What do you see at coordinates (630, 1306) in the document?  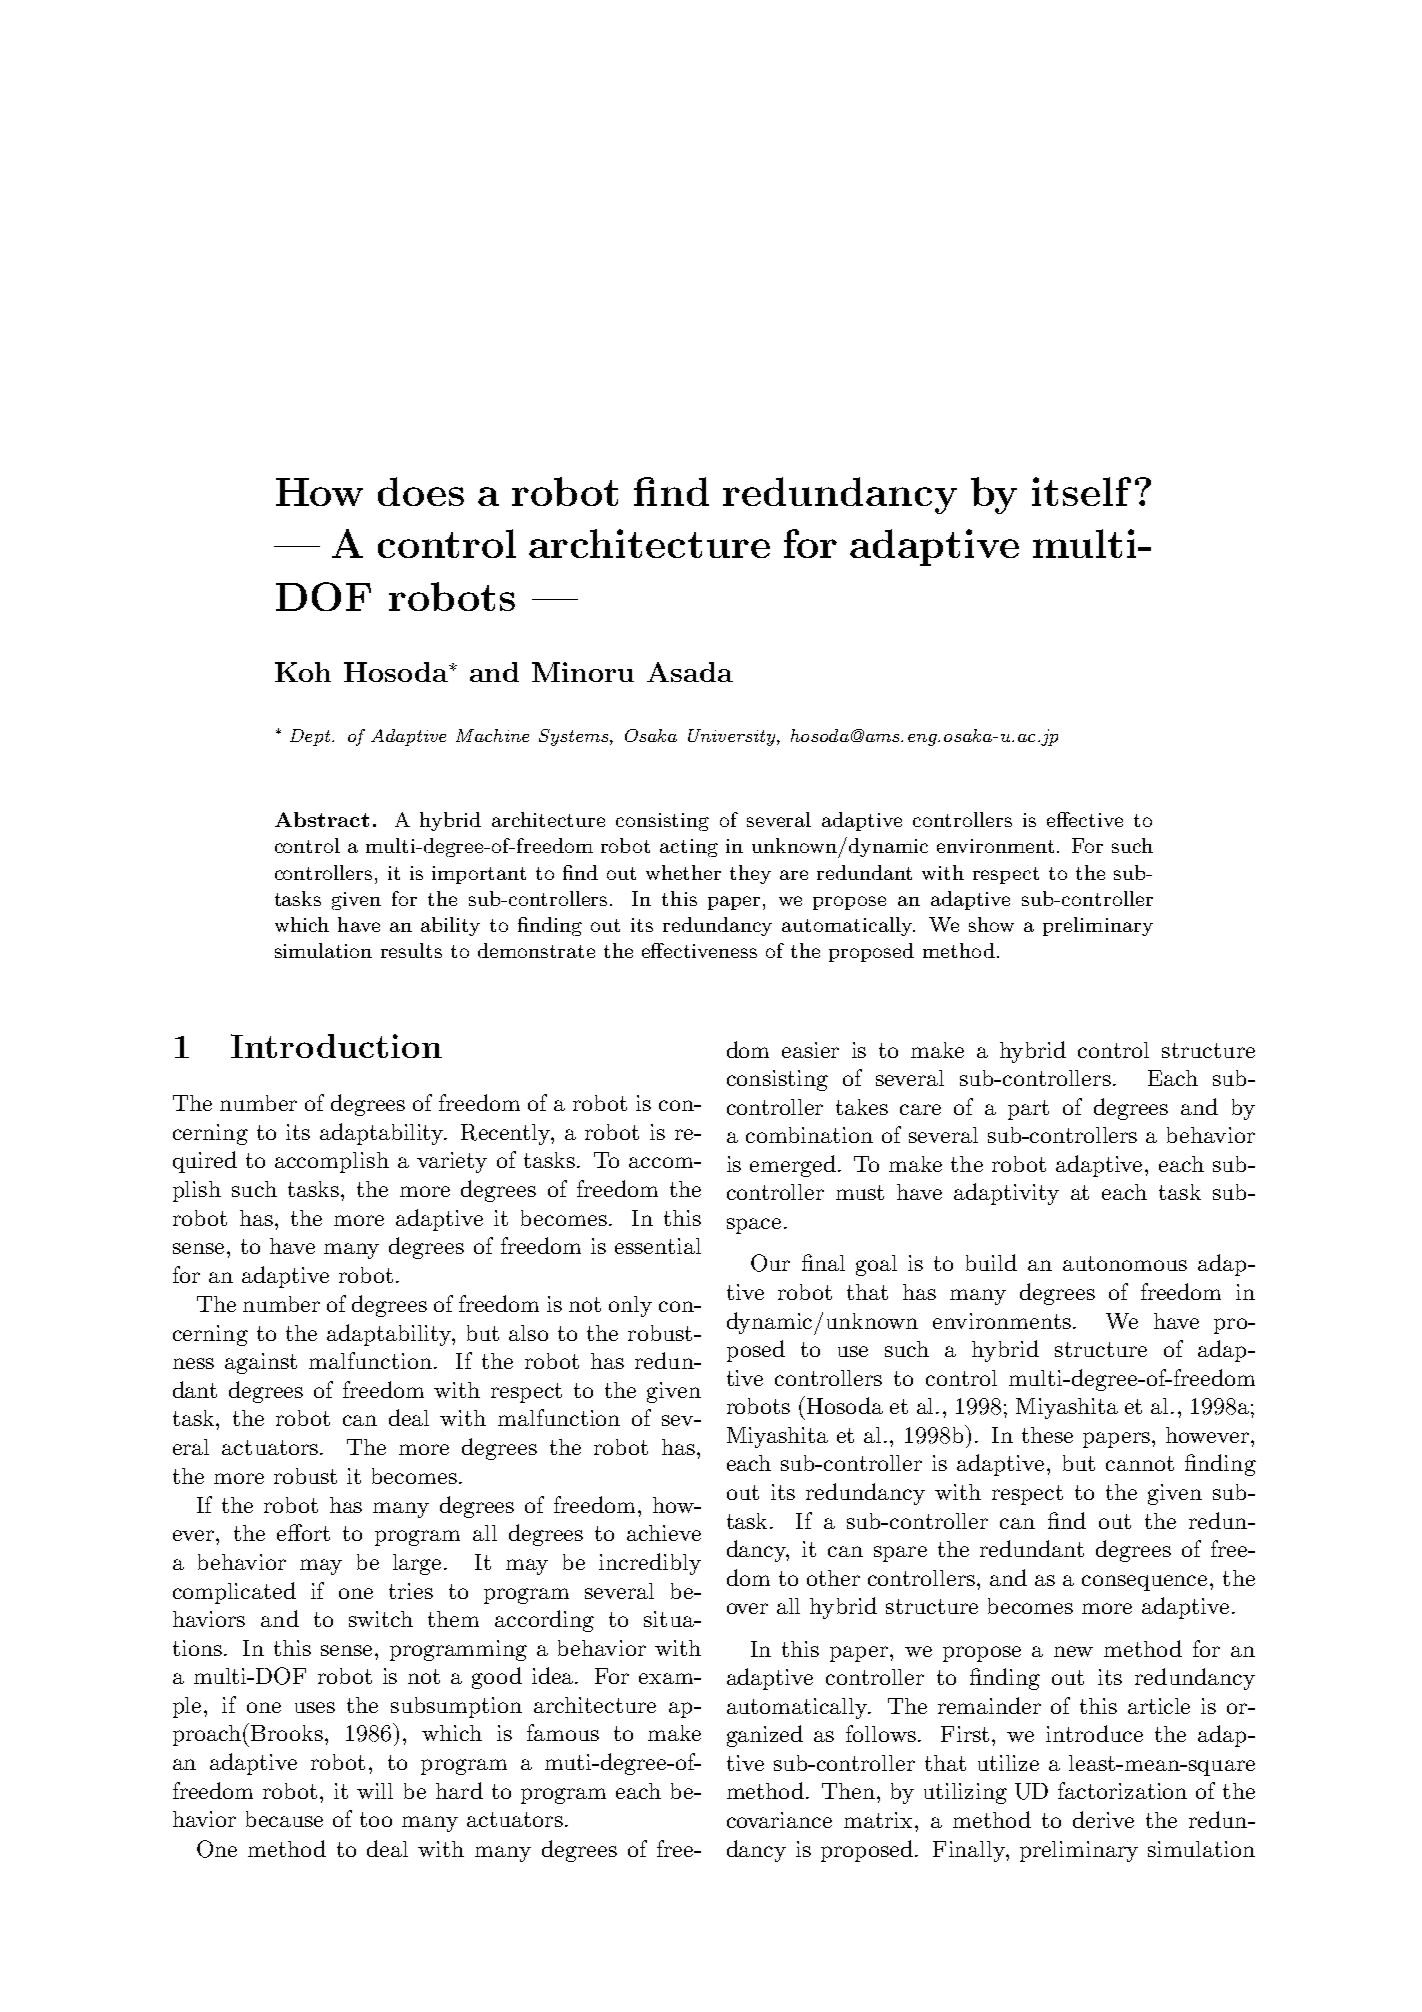 I see `only` at bounding box center [630, 1306].
